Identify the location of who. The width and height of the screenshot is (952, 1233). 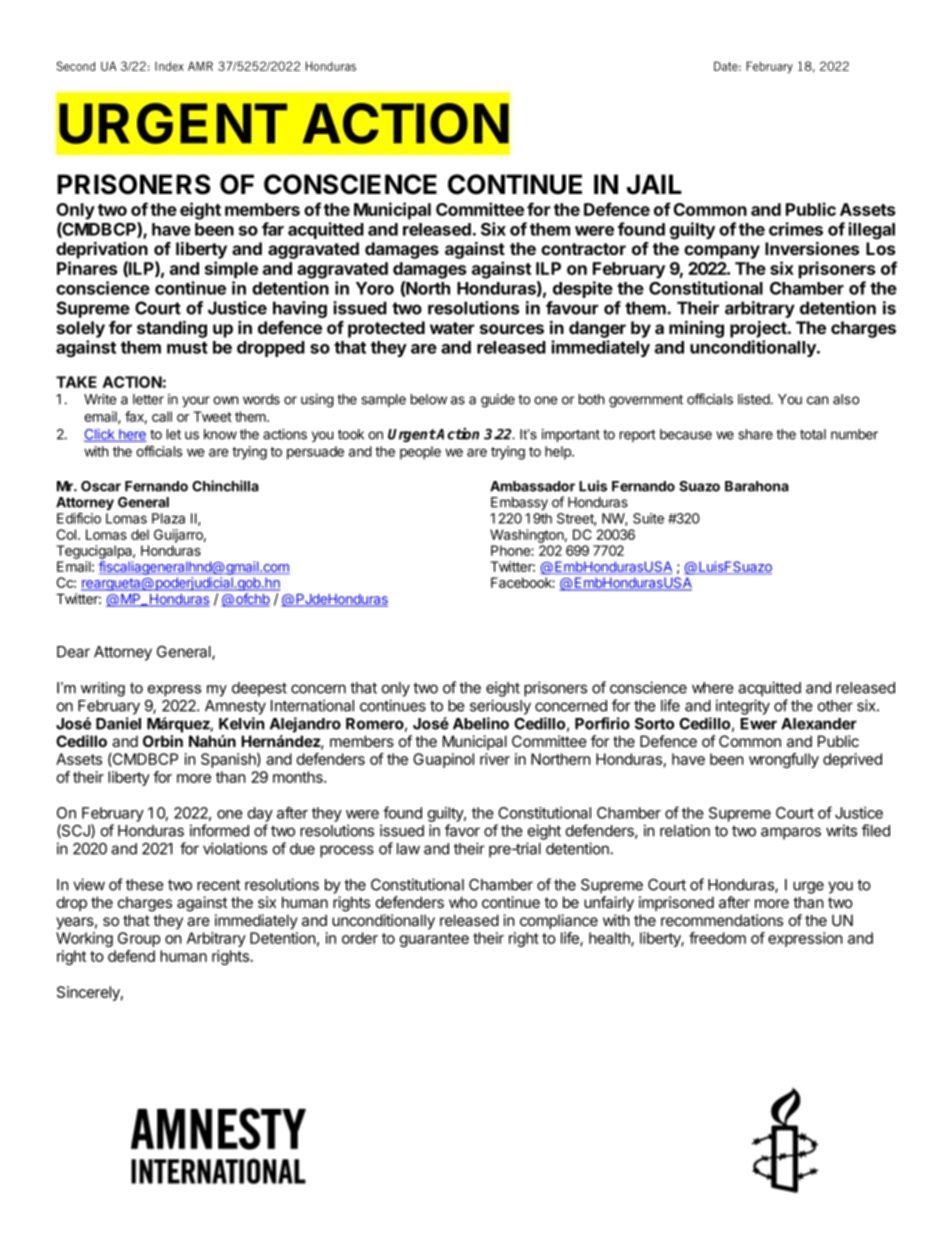
(463, 902).
